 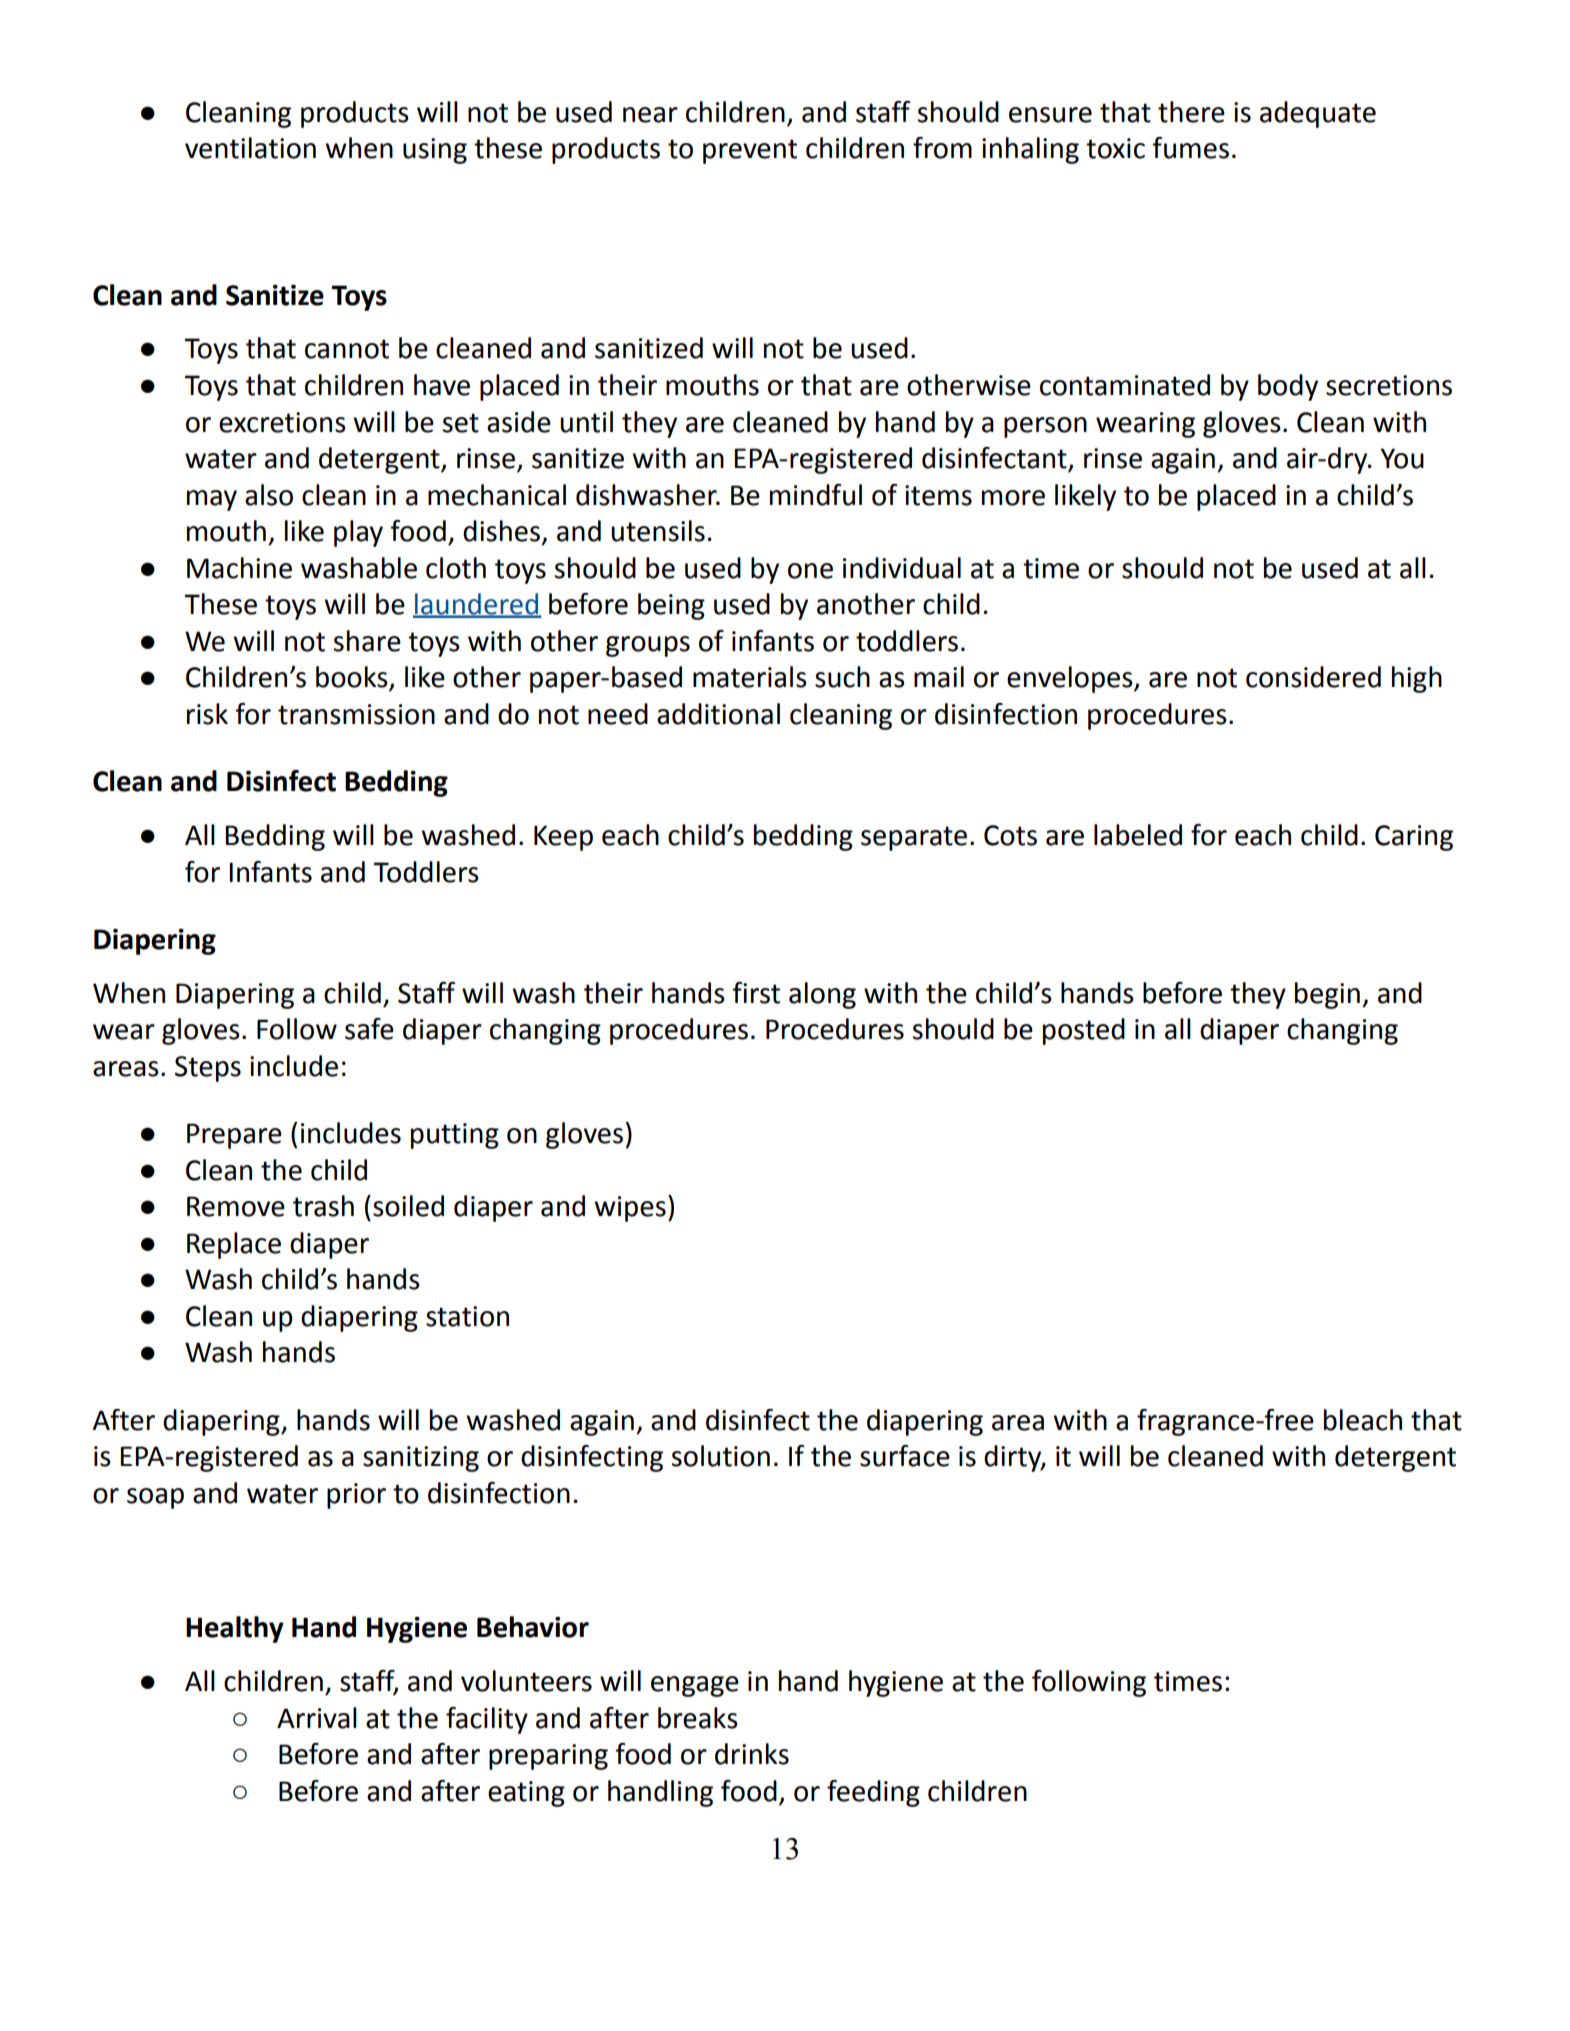 What do you see at coordinates (750, 151) in the screenshot?
I see `prevent` at bounding box center [750, 151].
